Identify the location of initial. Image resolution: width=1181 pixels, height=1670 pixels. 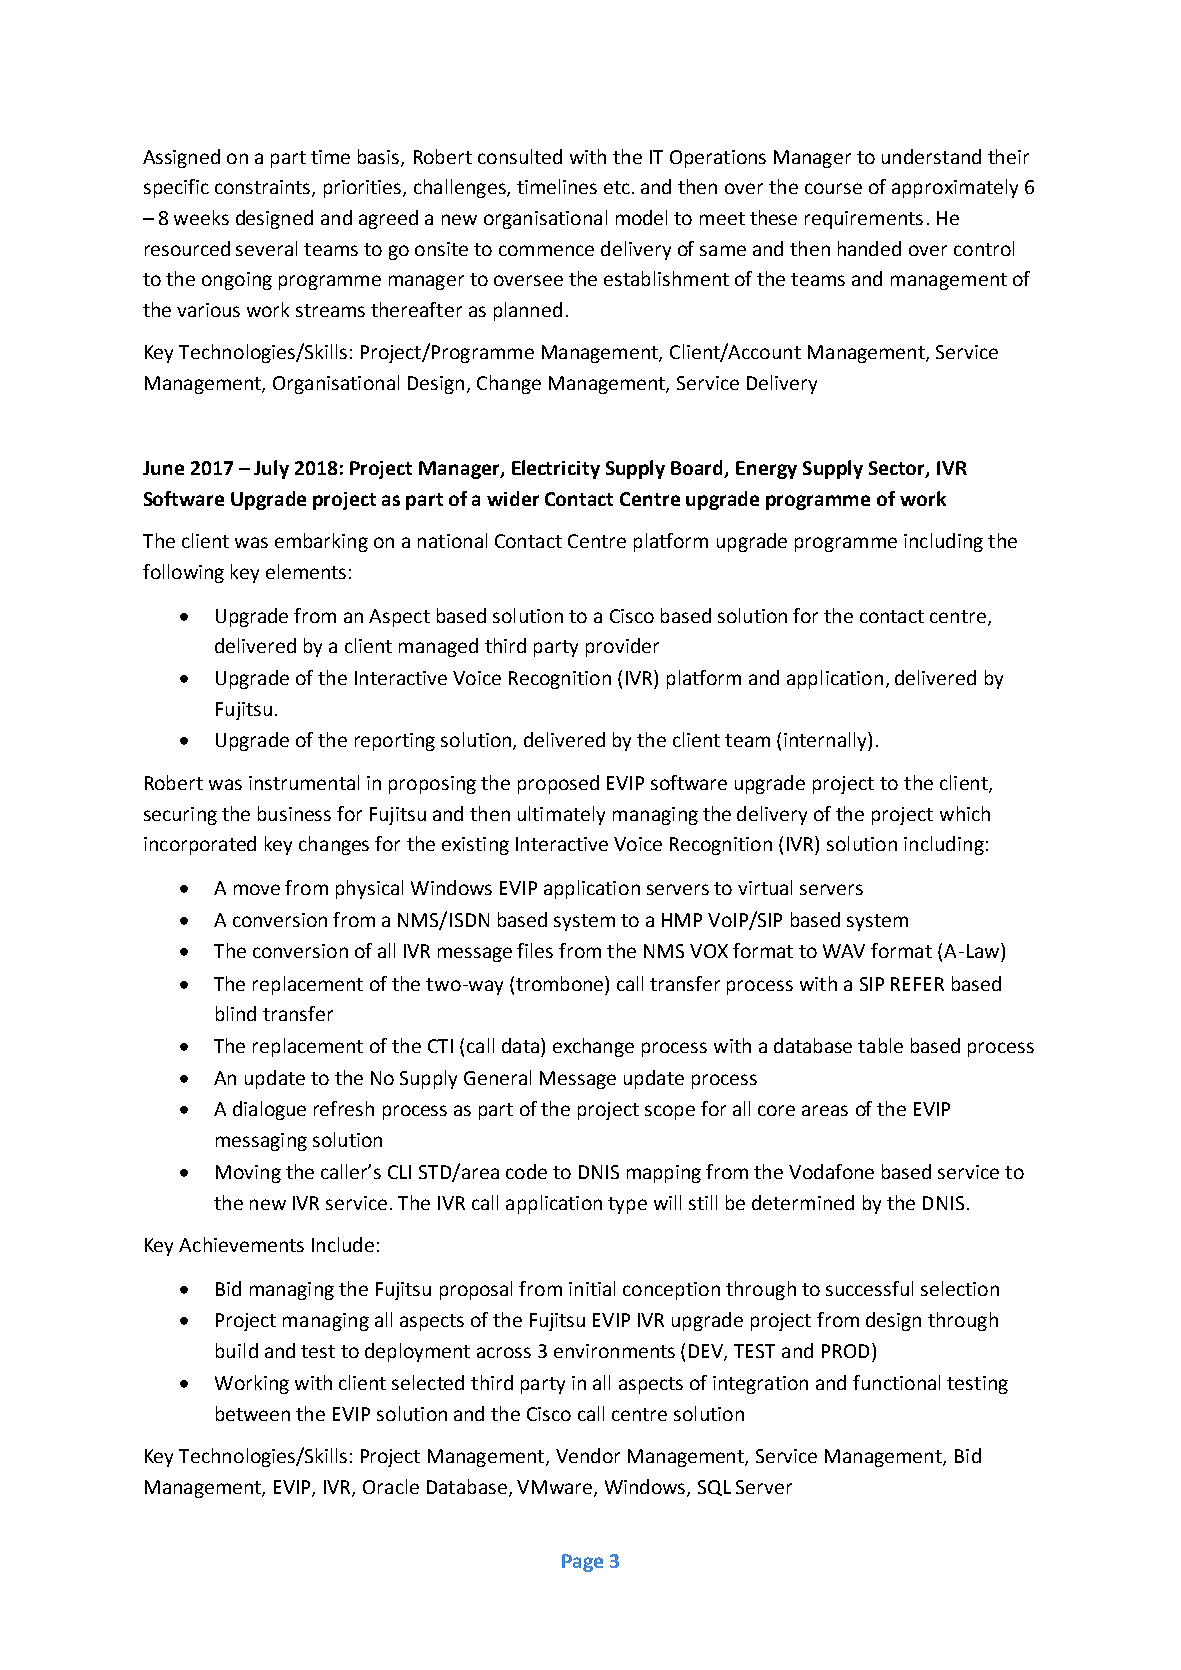
(592, 1288).
